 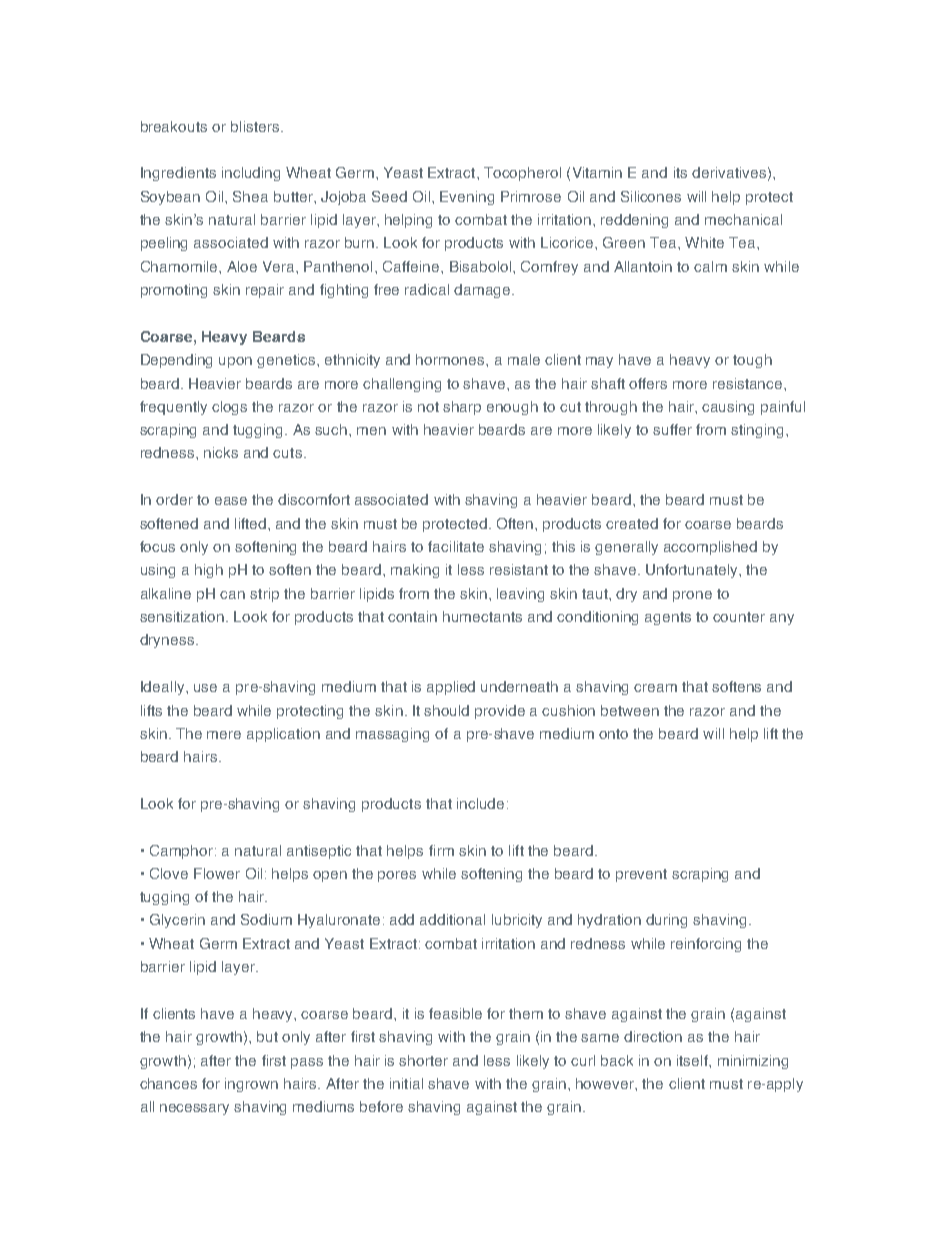 What do you see at coordinates (451, 359) in the screenshot?
I see `hormones` at bounding box center [451, 359].
